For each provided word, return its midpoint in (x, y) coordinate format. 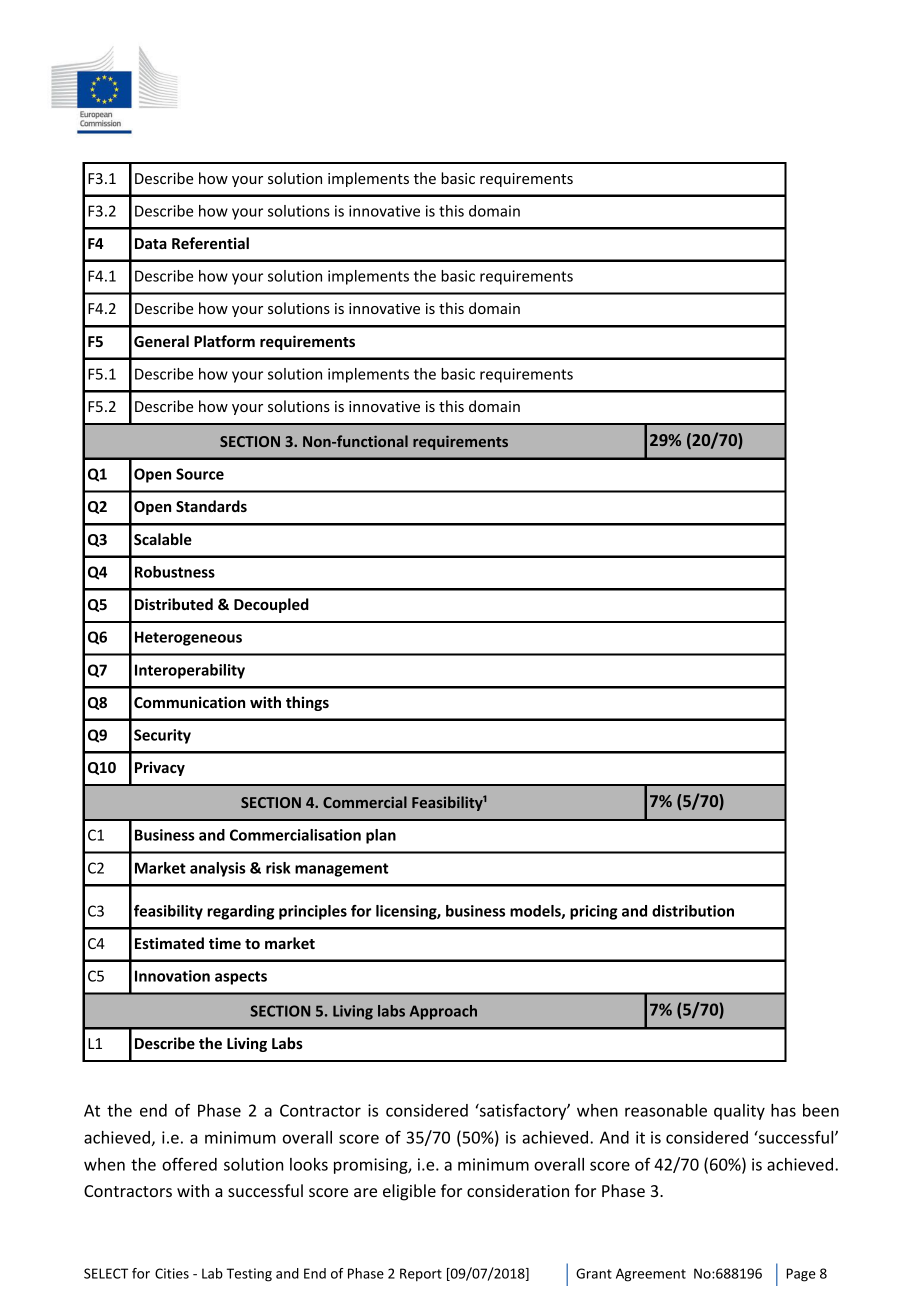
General (161, 341)
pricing (594, 912)
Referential (210, 243)
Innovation (172, 976)
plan (381, 836)
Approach (443, 1012)
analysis (218, 869)
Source (200, 474)
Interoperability (190, 671)
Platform (224, 341)
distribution (693, 911)
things (307, 703)
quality (739, 1112)
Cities (172, 1273)
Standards (211, 506)
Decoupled (271, 605)
